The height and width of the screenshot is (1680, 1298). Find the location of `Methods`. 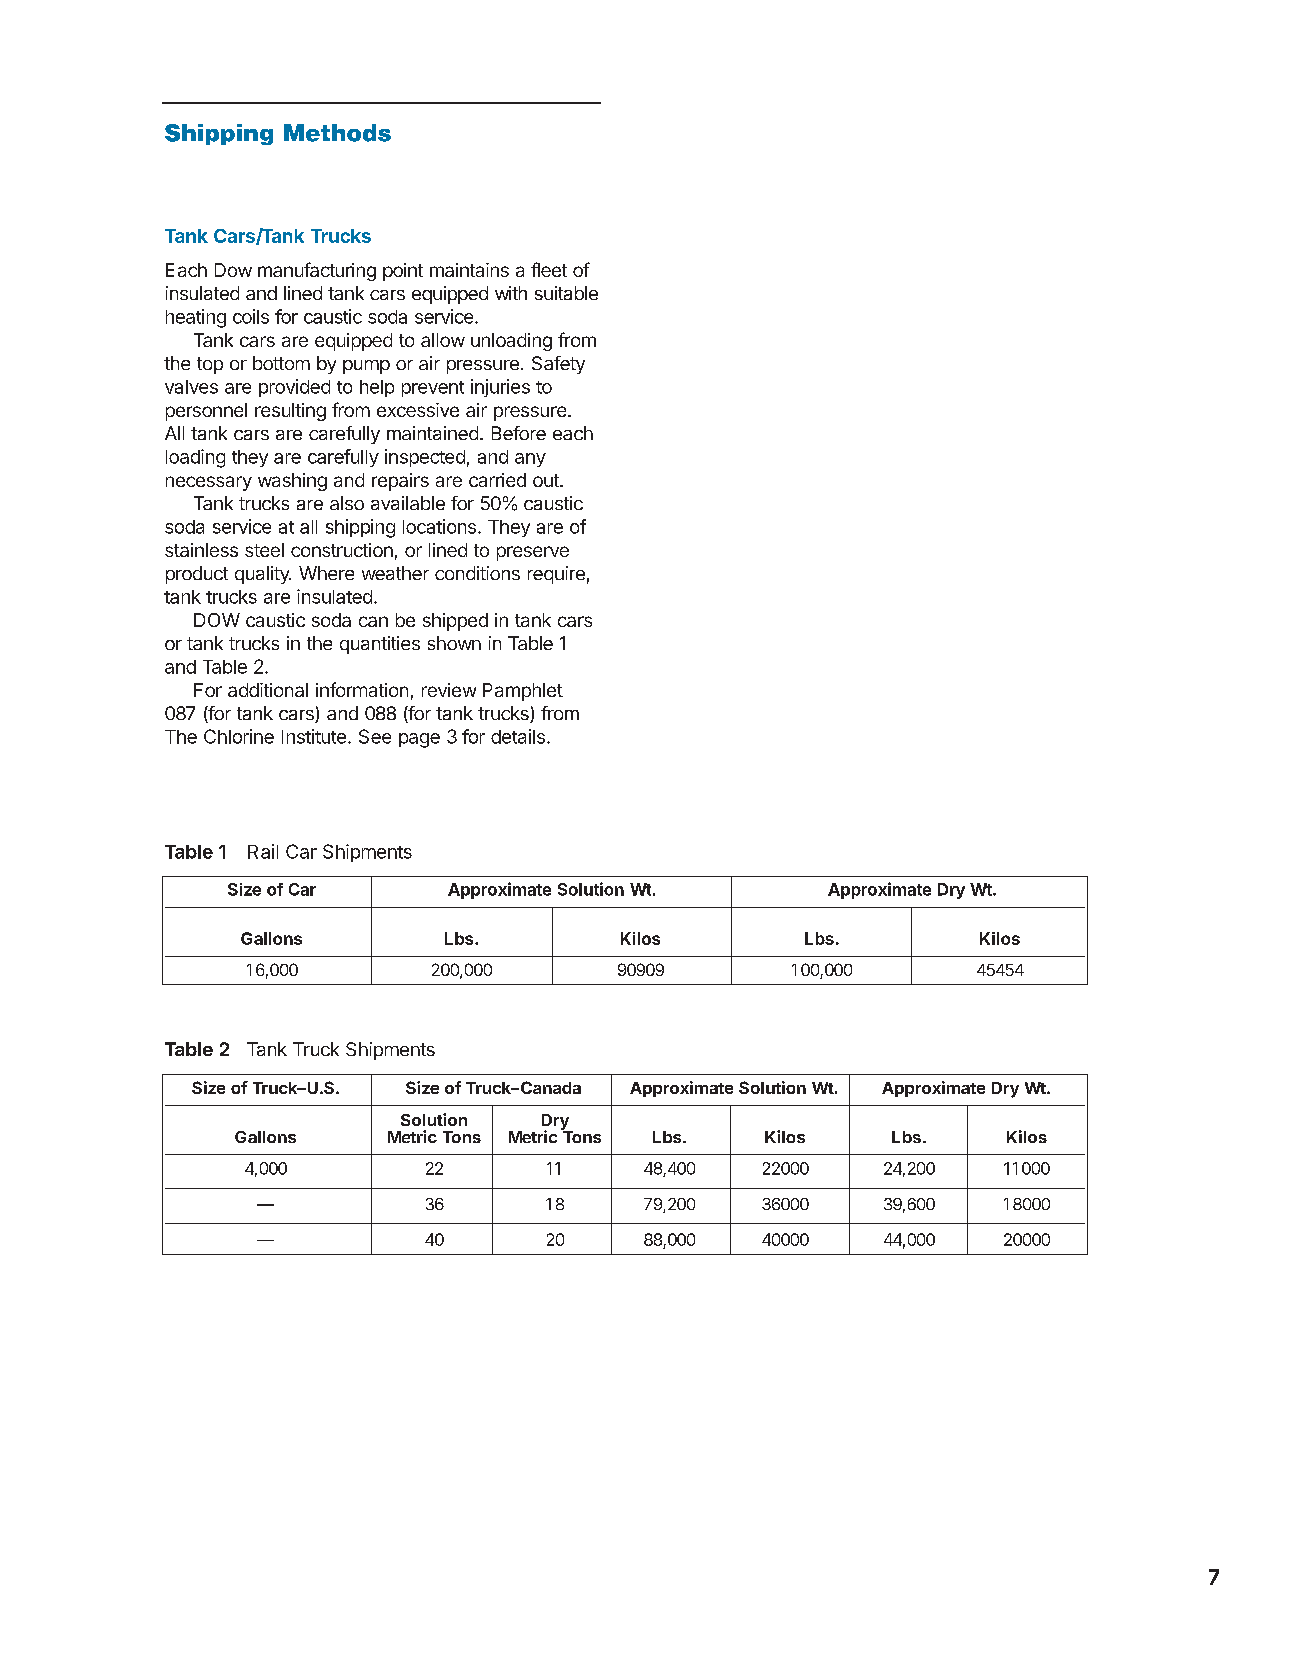

Methods is located at coordinates (337, 133).
